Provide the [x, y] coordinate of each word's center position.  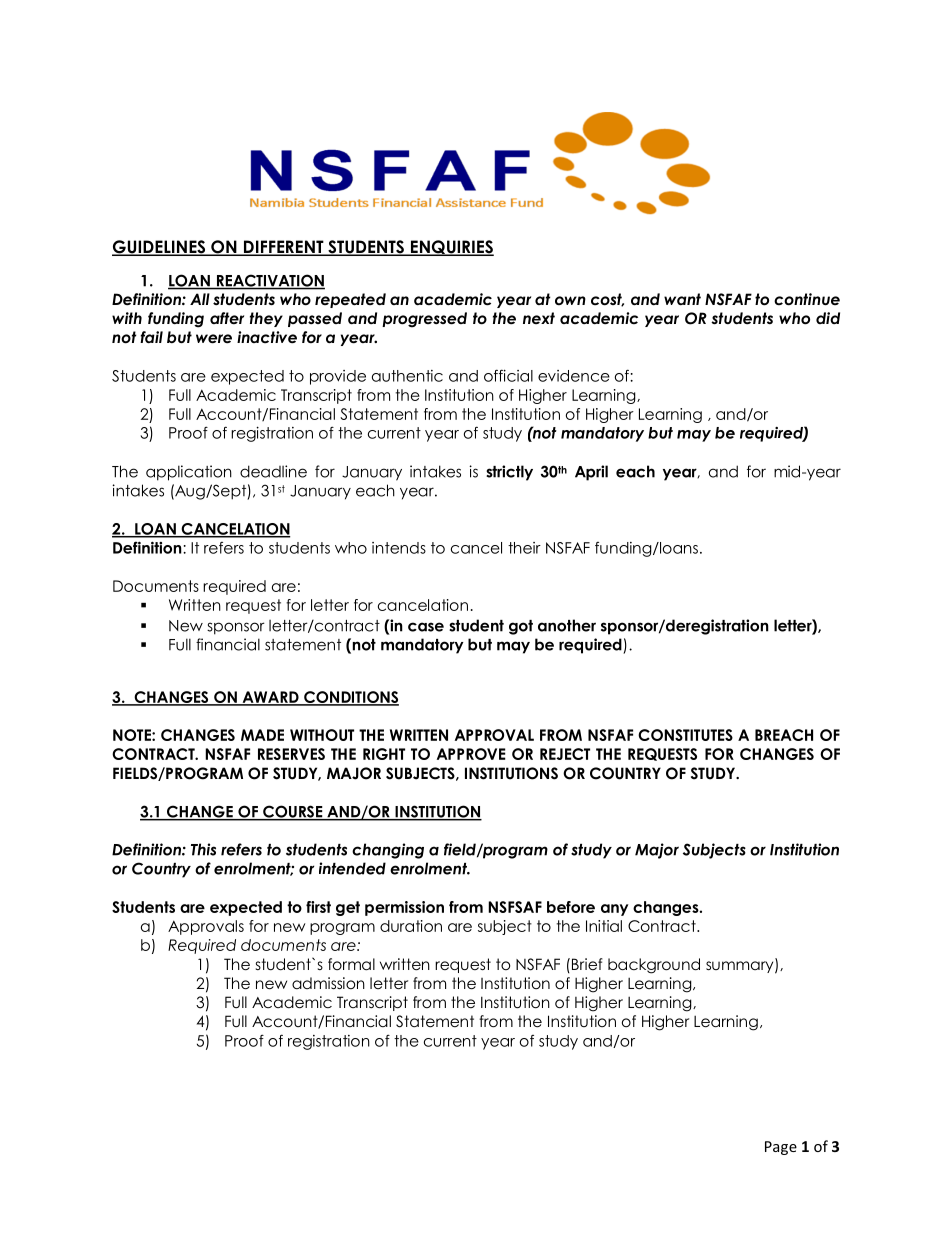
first [318, 907]
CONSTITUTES [685, 735]
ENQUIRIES [451, 248]
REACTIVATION [269, 281]
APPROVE [471, 754]
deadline [273, 471]
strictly [509, 473]
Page [781, 1148]
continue [807, 299]
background [654, 966]
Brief [587, 964]
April [591, 473]
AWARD [270, 698]
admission [328, 983]
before [571, 907]
